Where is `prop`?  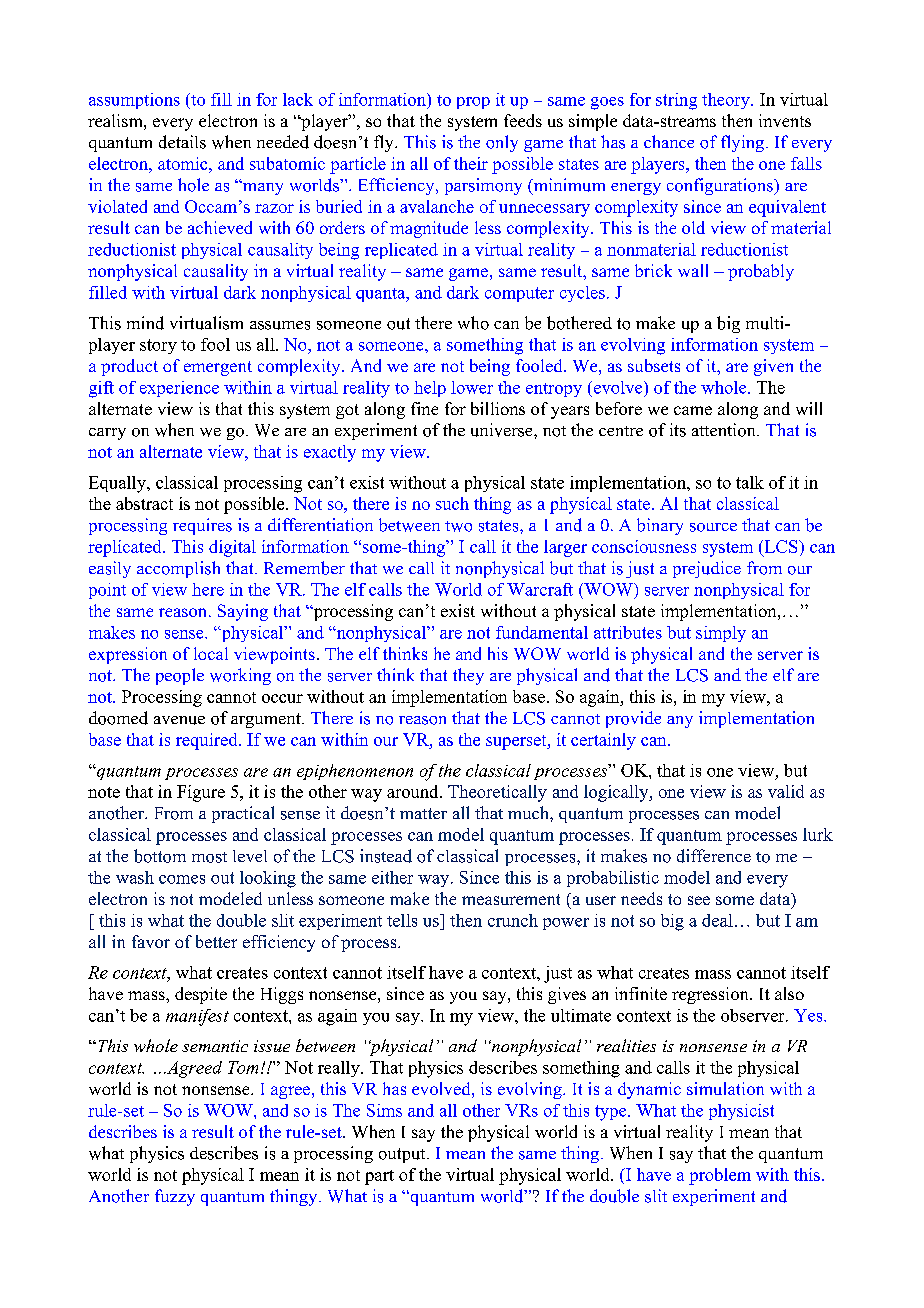 prop is located at coordinates (473, 103).
